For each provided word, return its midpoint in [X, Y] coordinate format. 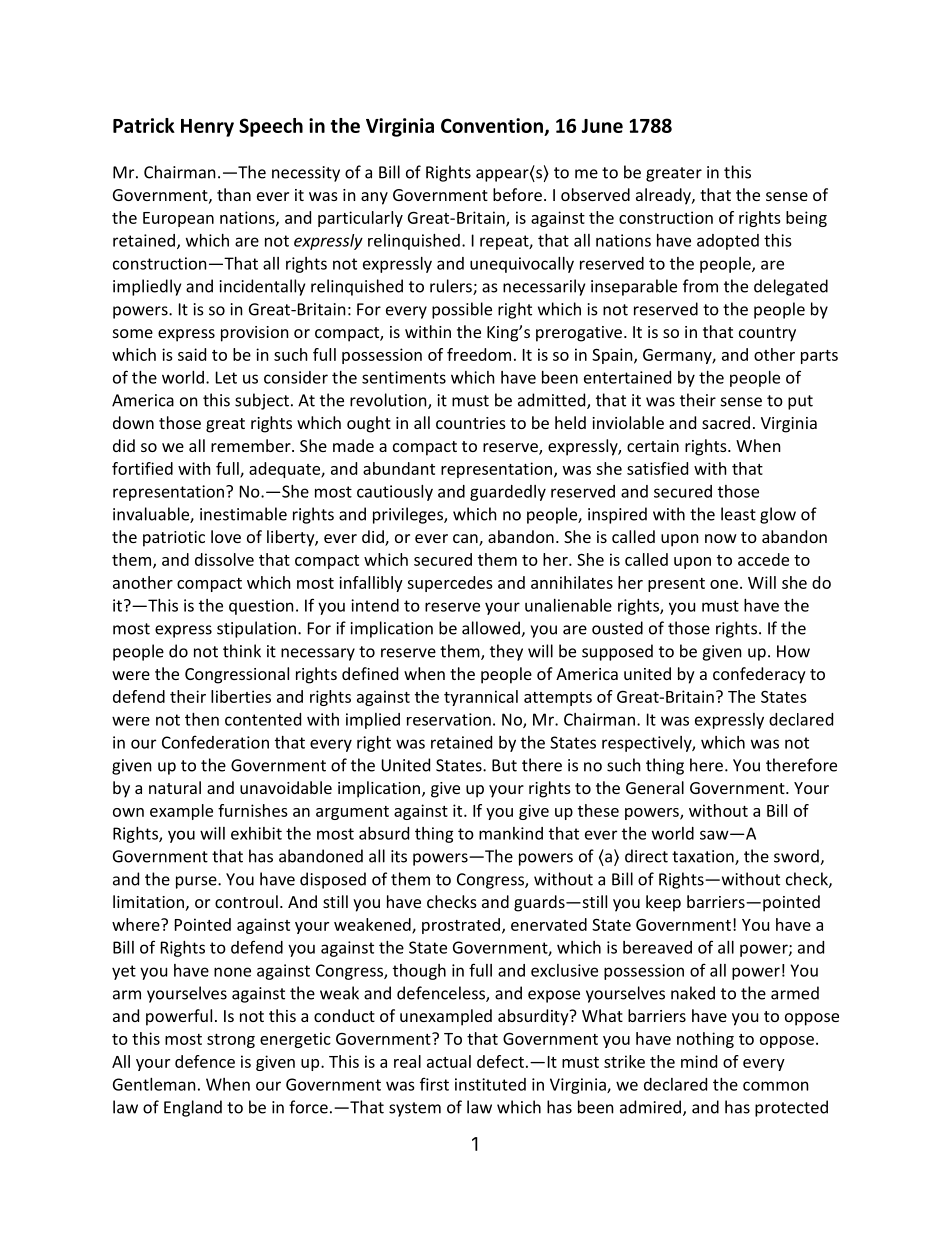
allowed [492, 629]
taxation [704, 857]
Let [226, 377]
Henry [207, 128]
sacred [726, 422]
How [793, 651]
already [664, 196]
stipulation [256, 629]
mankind [511, 833]
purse [197, 882]
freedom [479, 354]
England [193, 1108]
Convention [493, 127]
